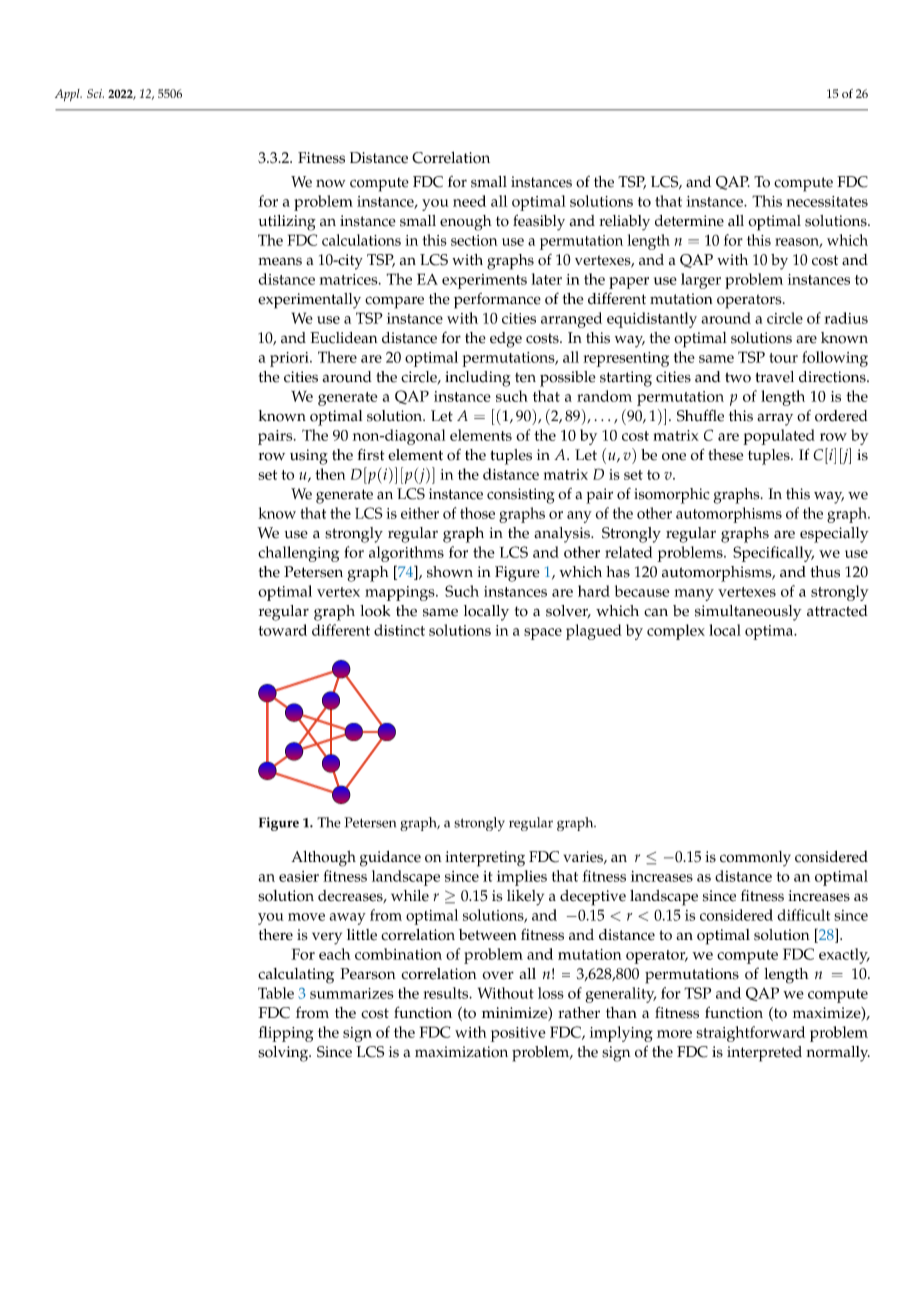 Image resolution: width=924 pixels, height=1308 pixels. Describe the element at coordinates (282, 630) in the document. I see `toward` at that location.
